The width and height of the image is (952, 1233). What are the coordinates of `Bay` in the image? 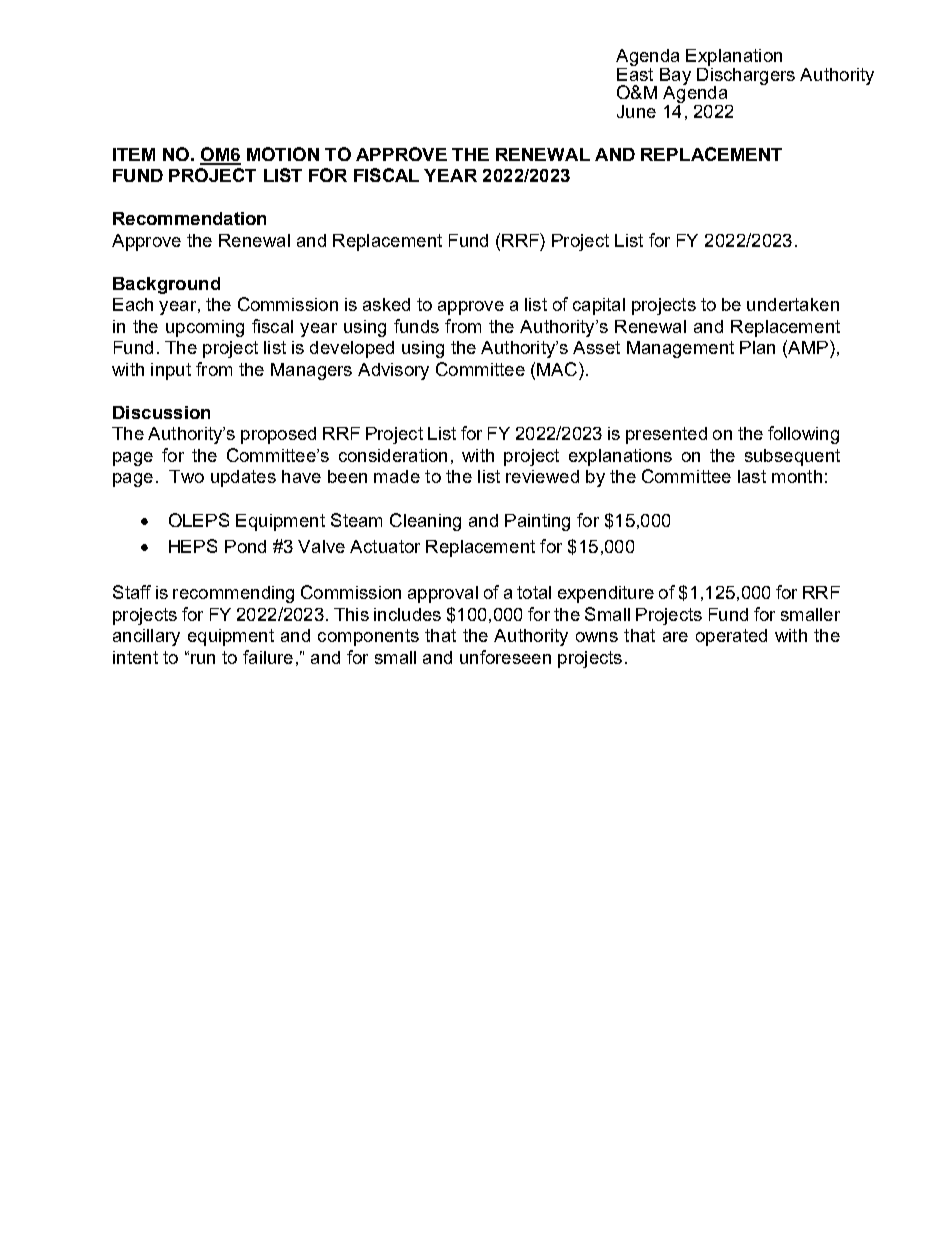 It's located at (675, 77).
